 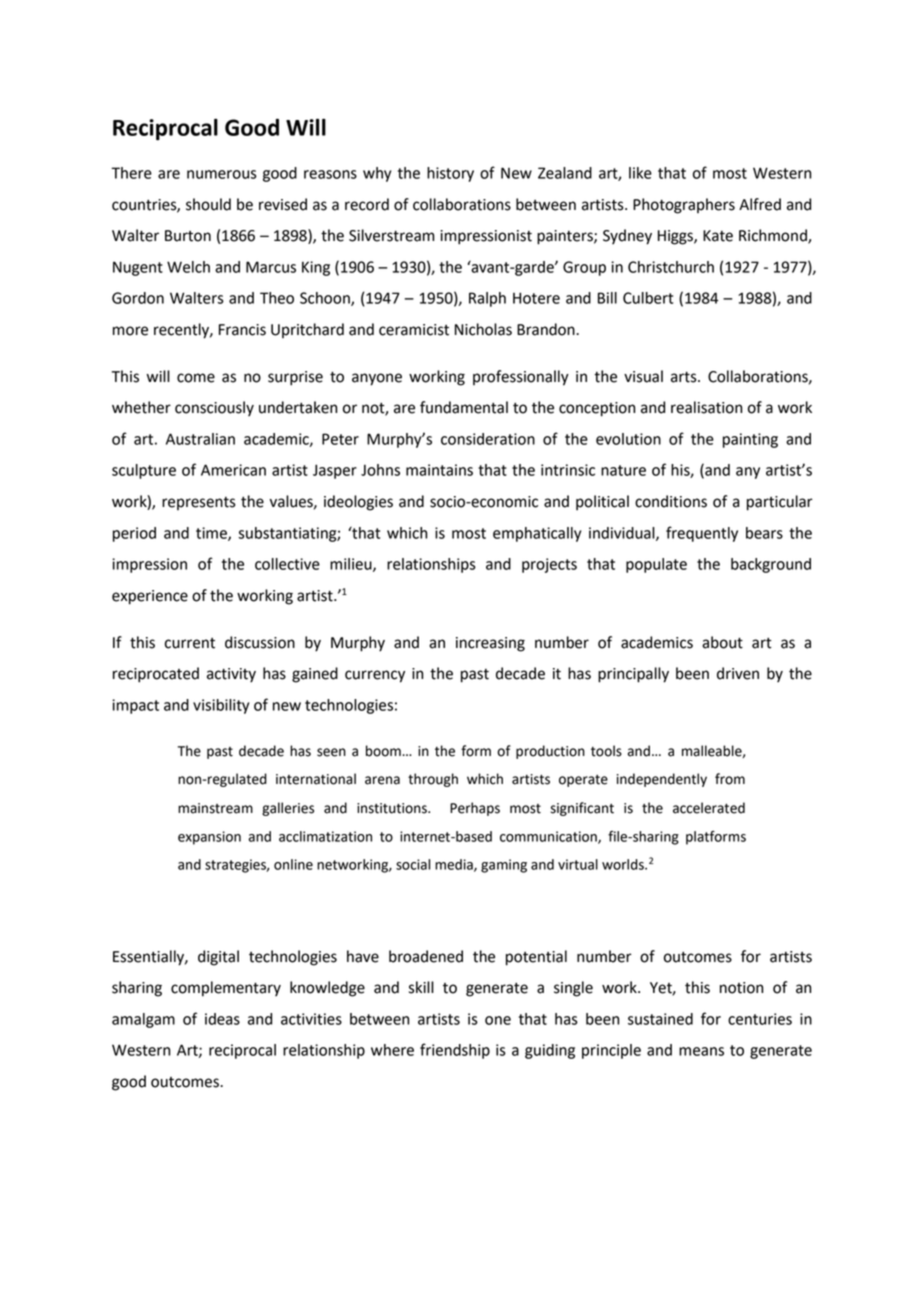 I want to click on history, so click(x=450, y=174).
